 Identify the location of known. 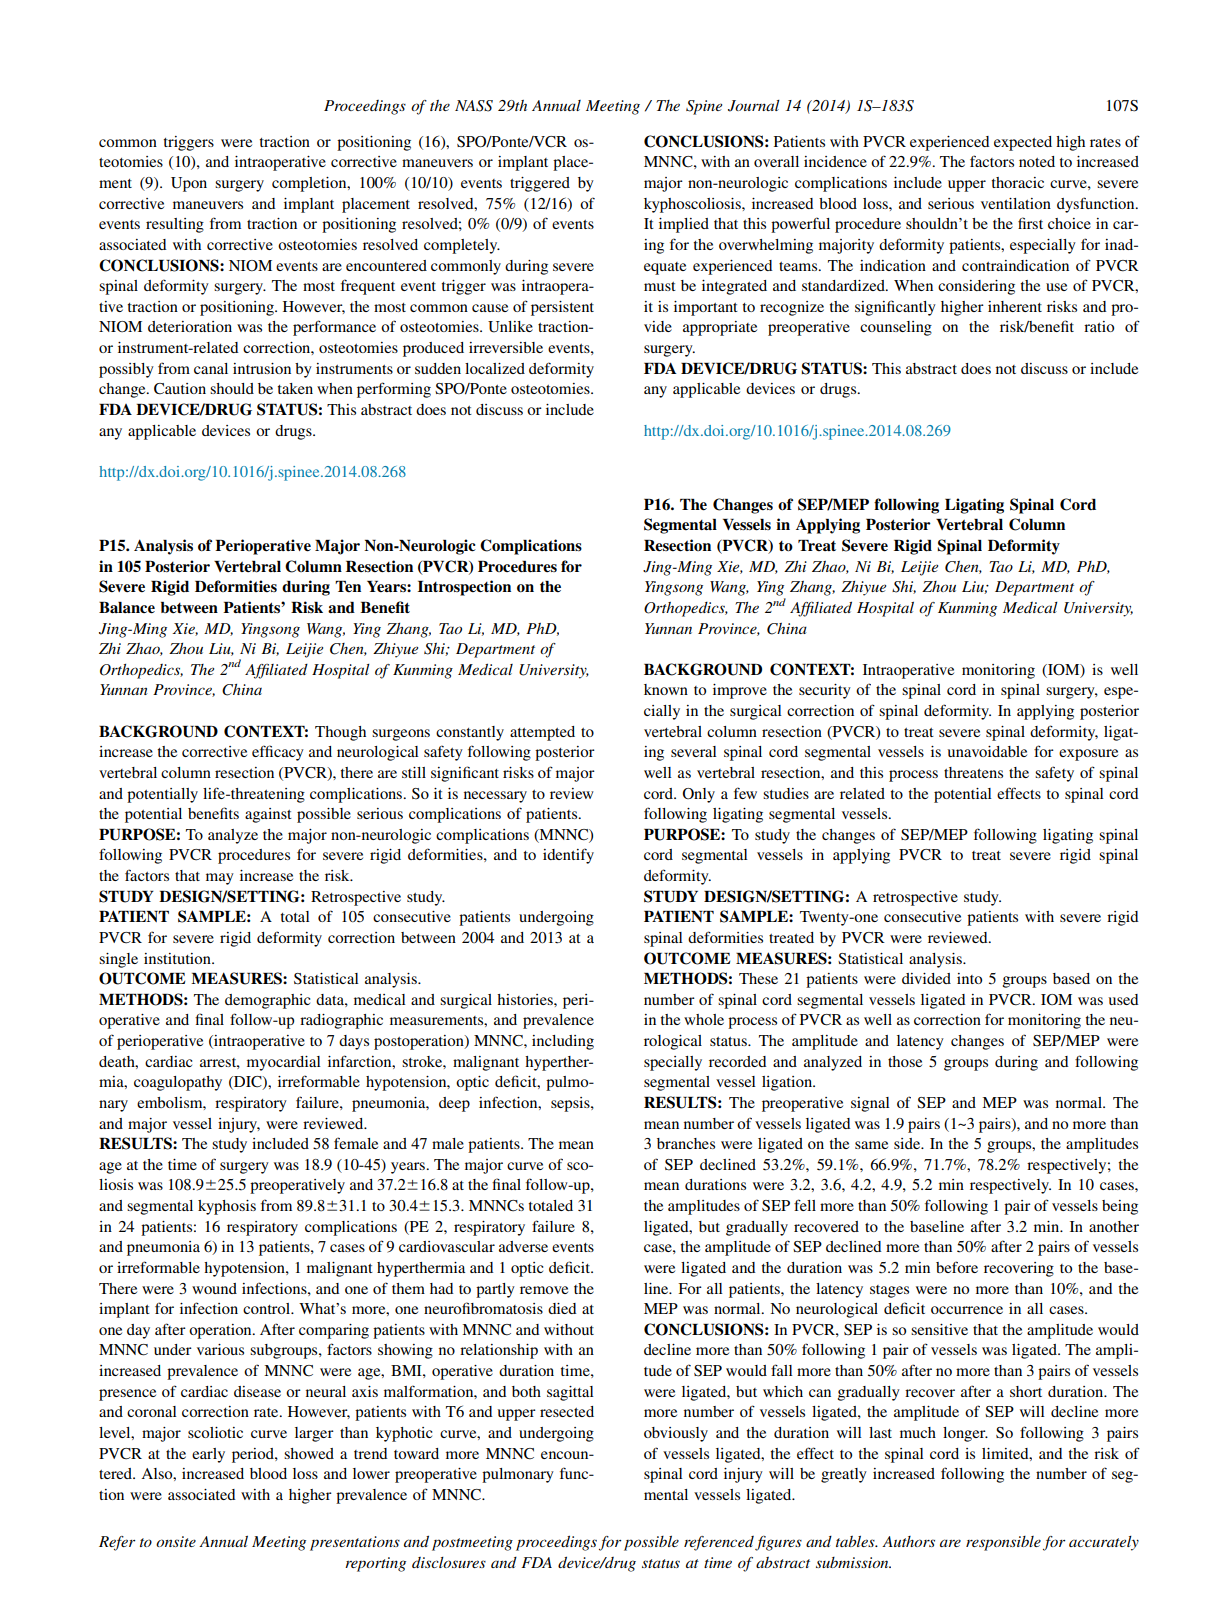
(666, 689).
